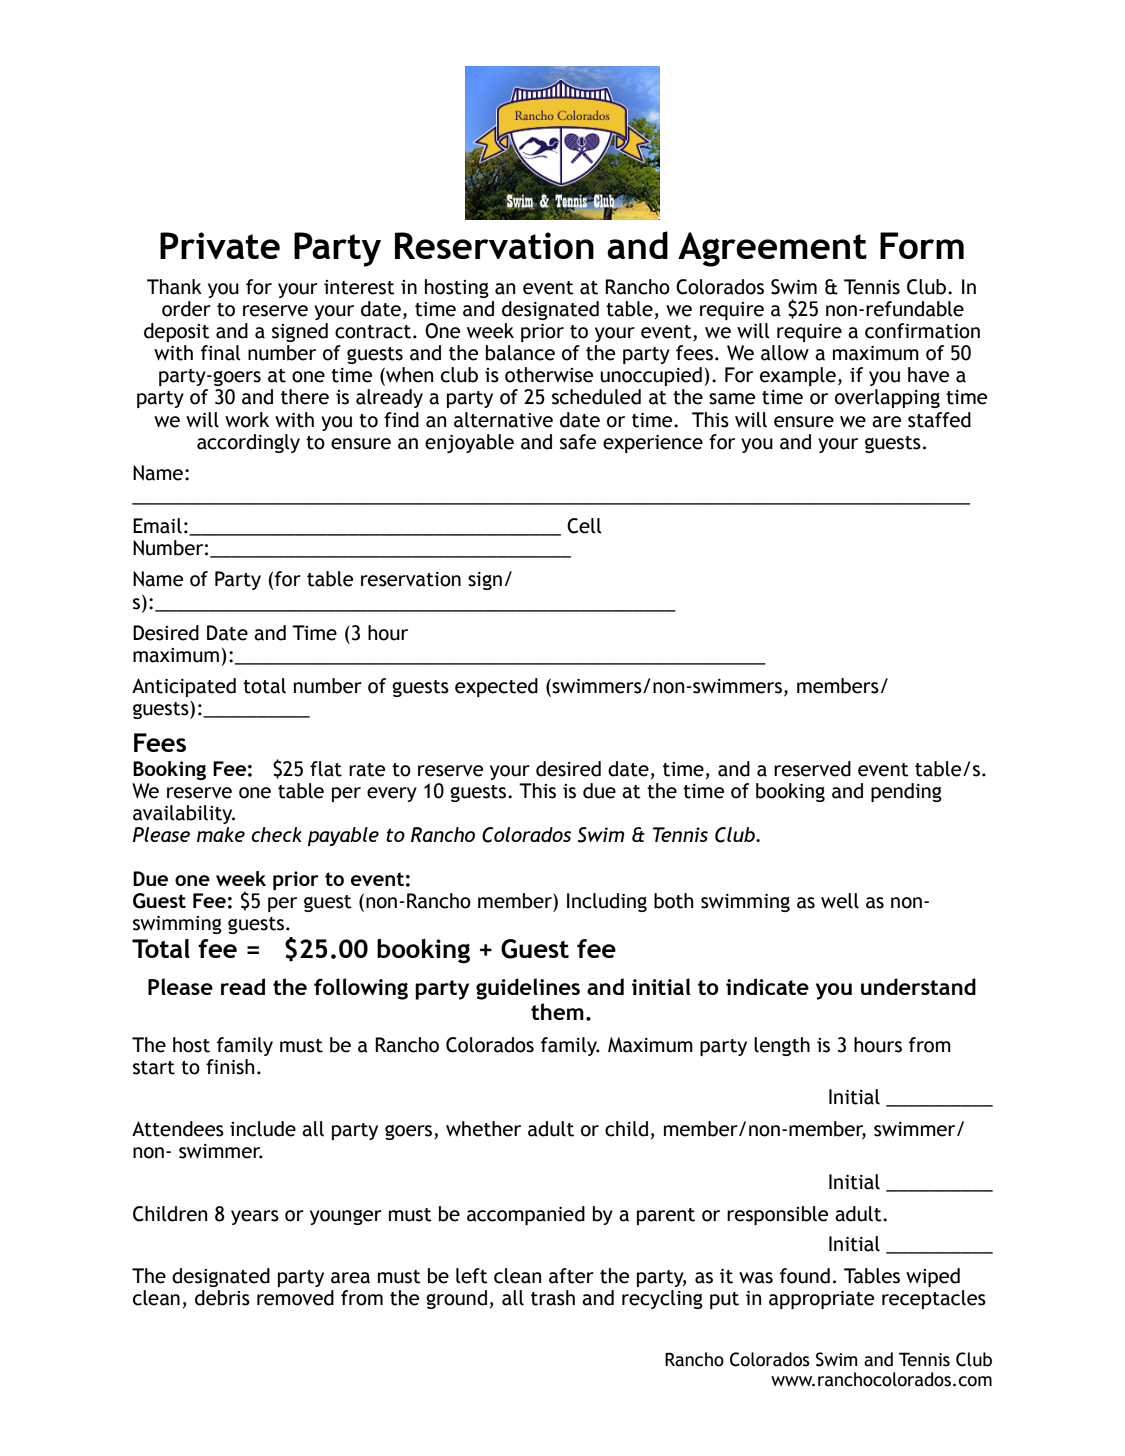 The width and height of the document is (1125, 1456). I want to click on found, so click(805, 1276).
